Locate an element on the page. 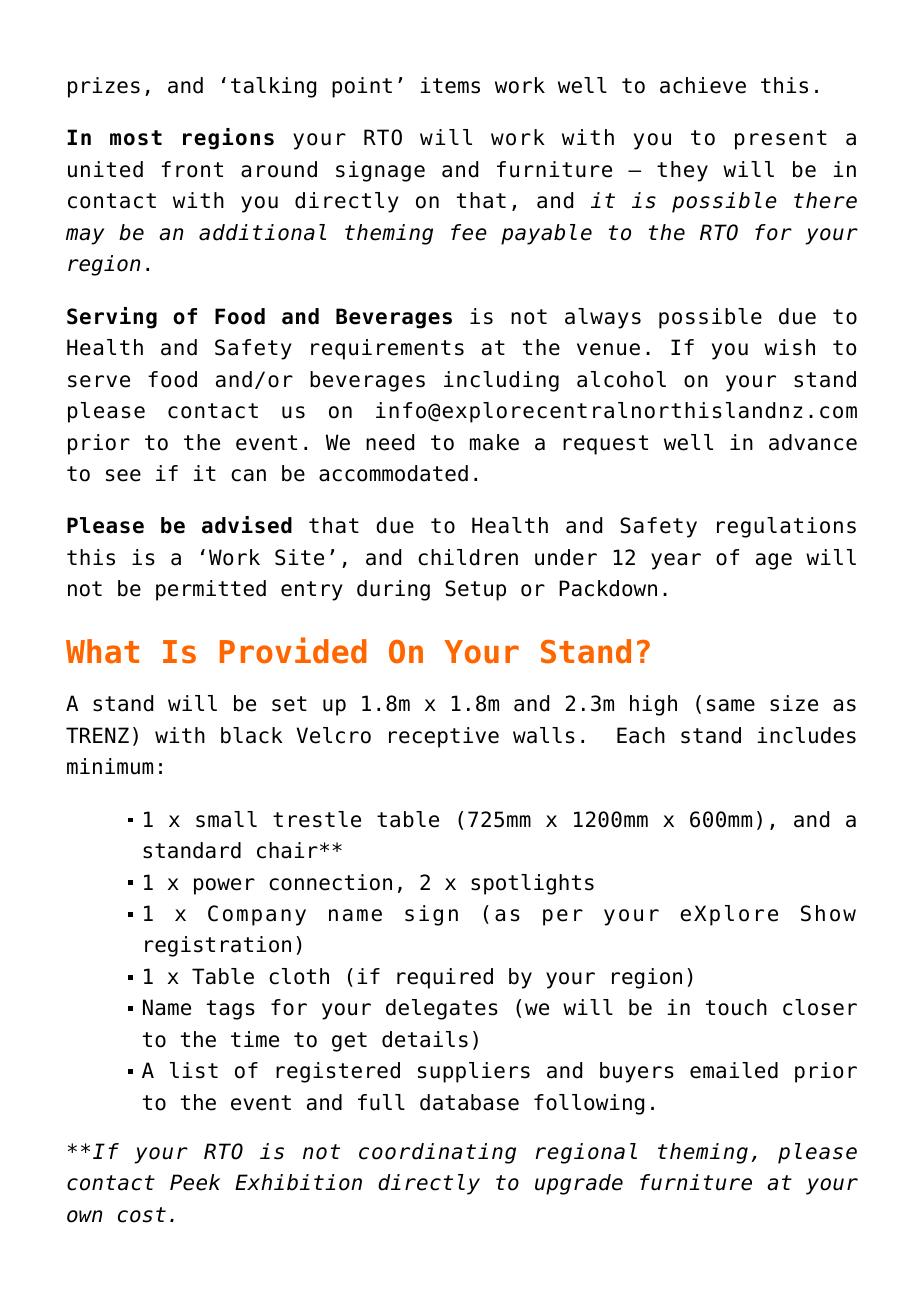  receptive is located at coordinates (444, 737).
